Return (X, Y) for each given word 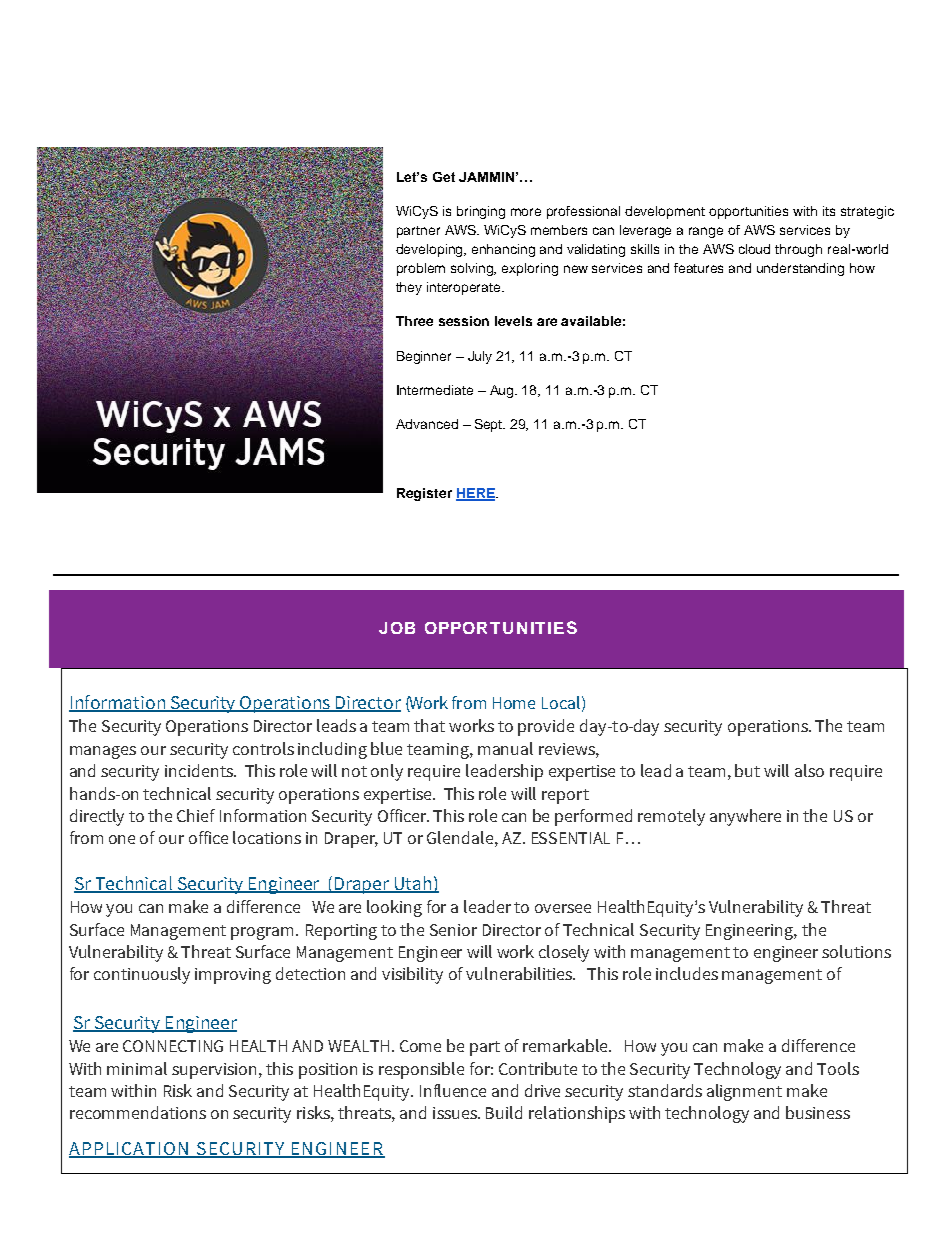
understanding (800, 269)
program (264, 933)
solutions (856, 951)
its (829, 211)
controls (263, 748)
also (809, 770)
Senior (453, 930)
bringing (481, 212)
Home (514, 703)
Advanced (427, 424)
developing (431, 250)
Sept (490, 425)
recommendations (138, 1112)
